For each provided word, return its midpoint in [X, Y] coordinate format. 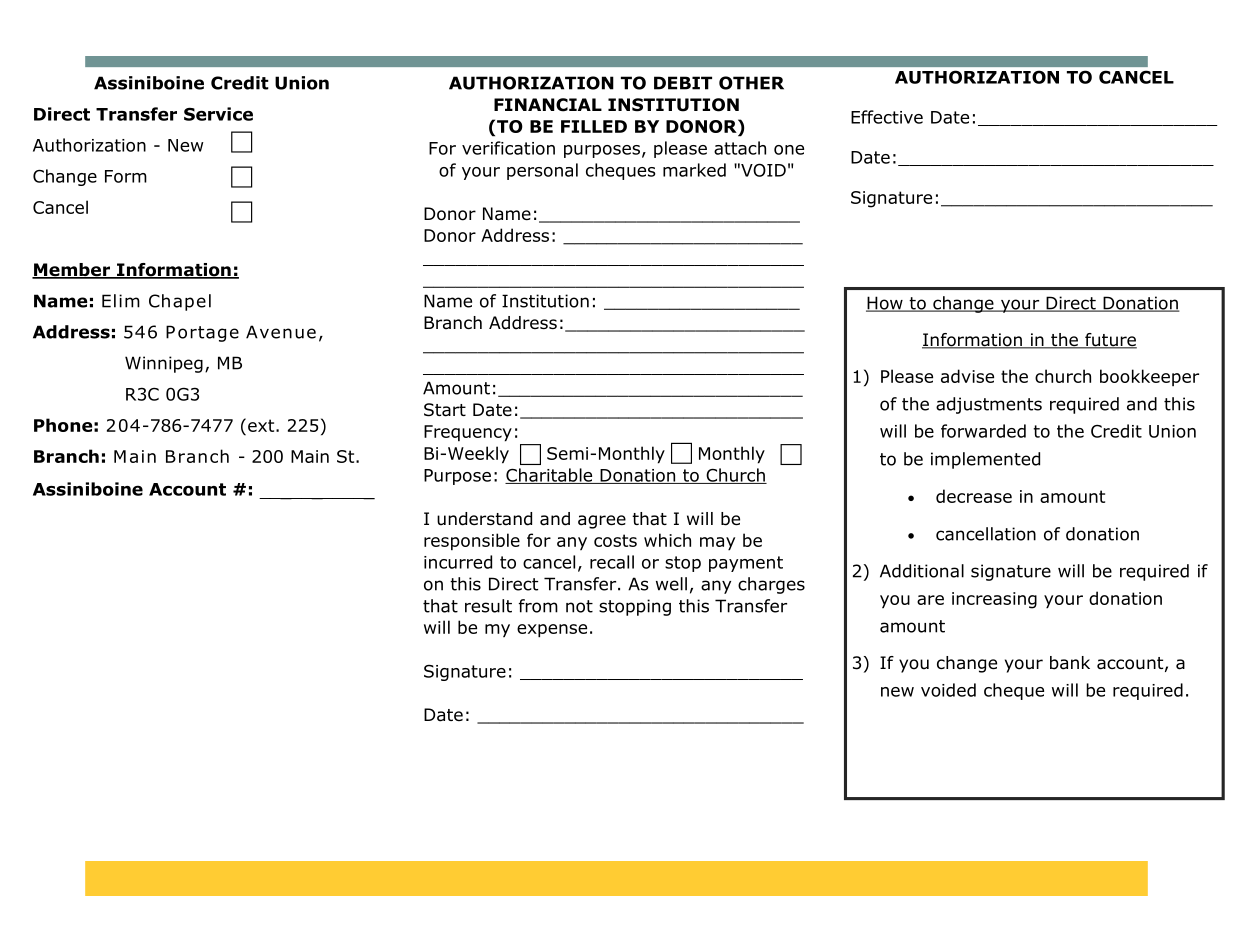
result [488, 606]
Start [445, 410]
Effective [887, 117]
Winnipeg [164, 364]
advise [967, 376]
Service [218, 114]
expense [552, 631]
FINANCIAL [548, 105]
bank [1070, 663]
